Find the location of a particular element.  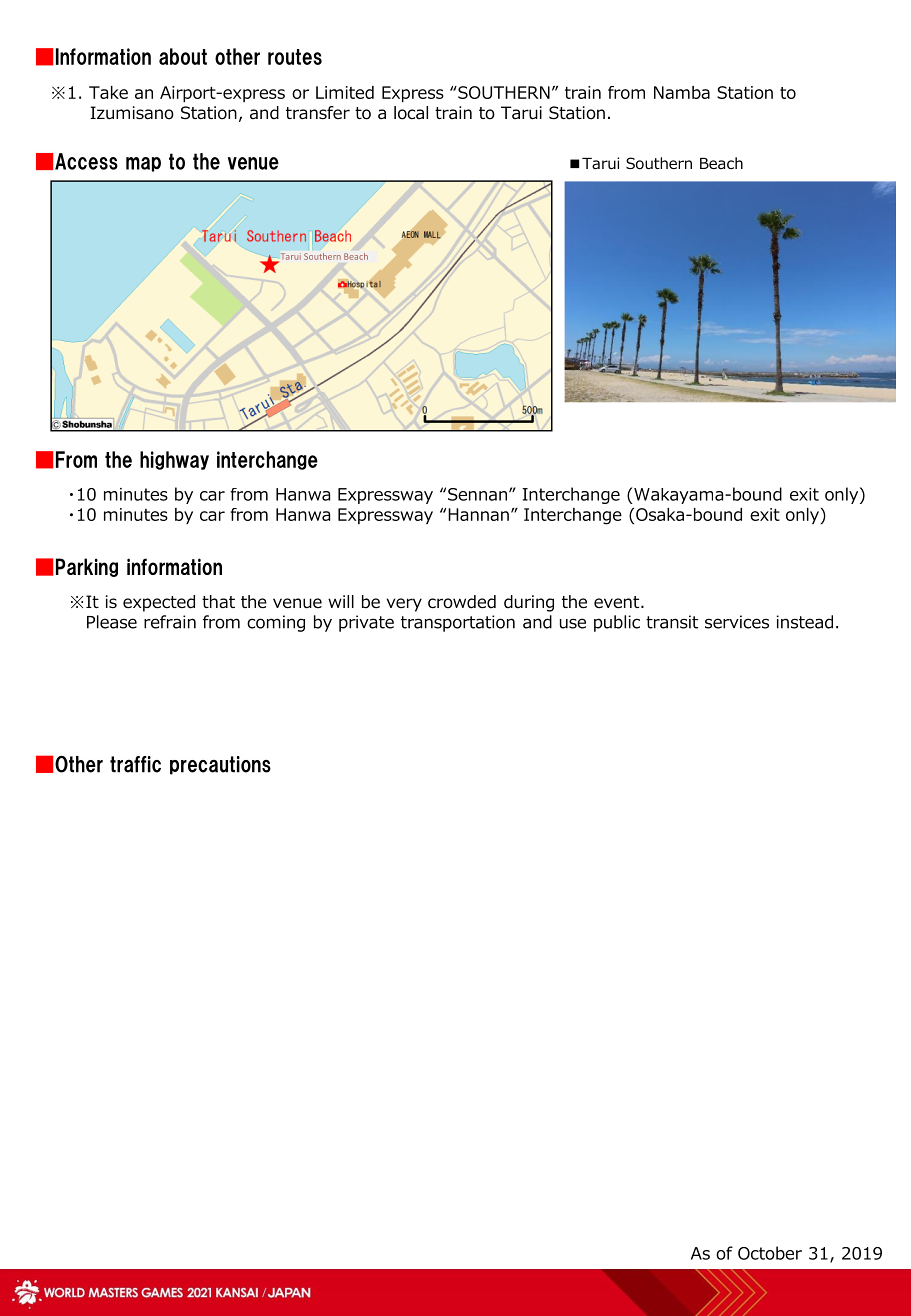

local is located at coordinates (411, 113).
